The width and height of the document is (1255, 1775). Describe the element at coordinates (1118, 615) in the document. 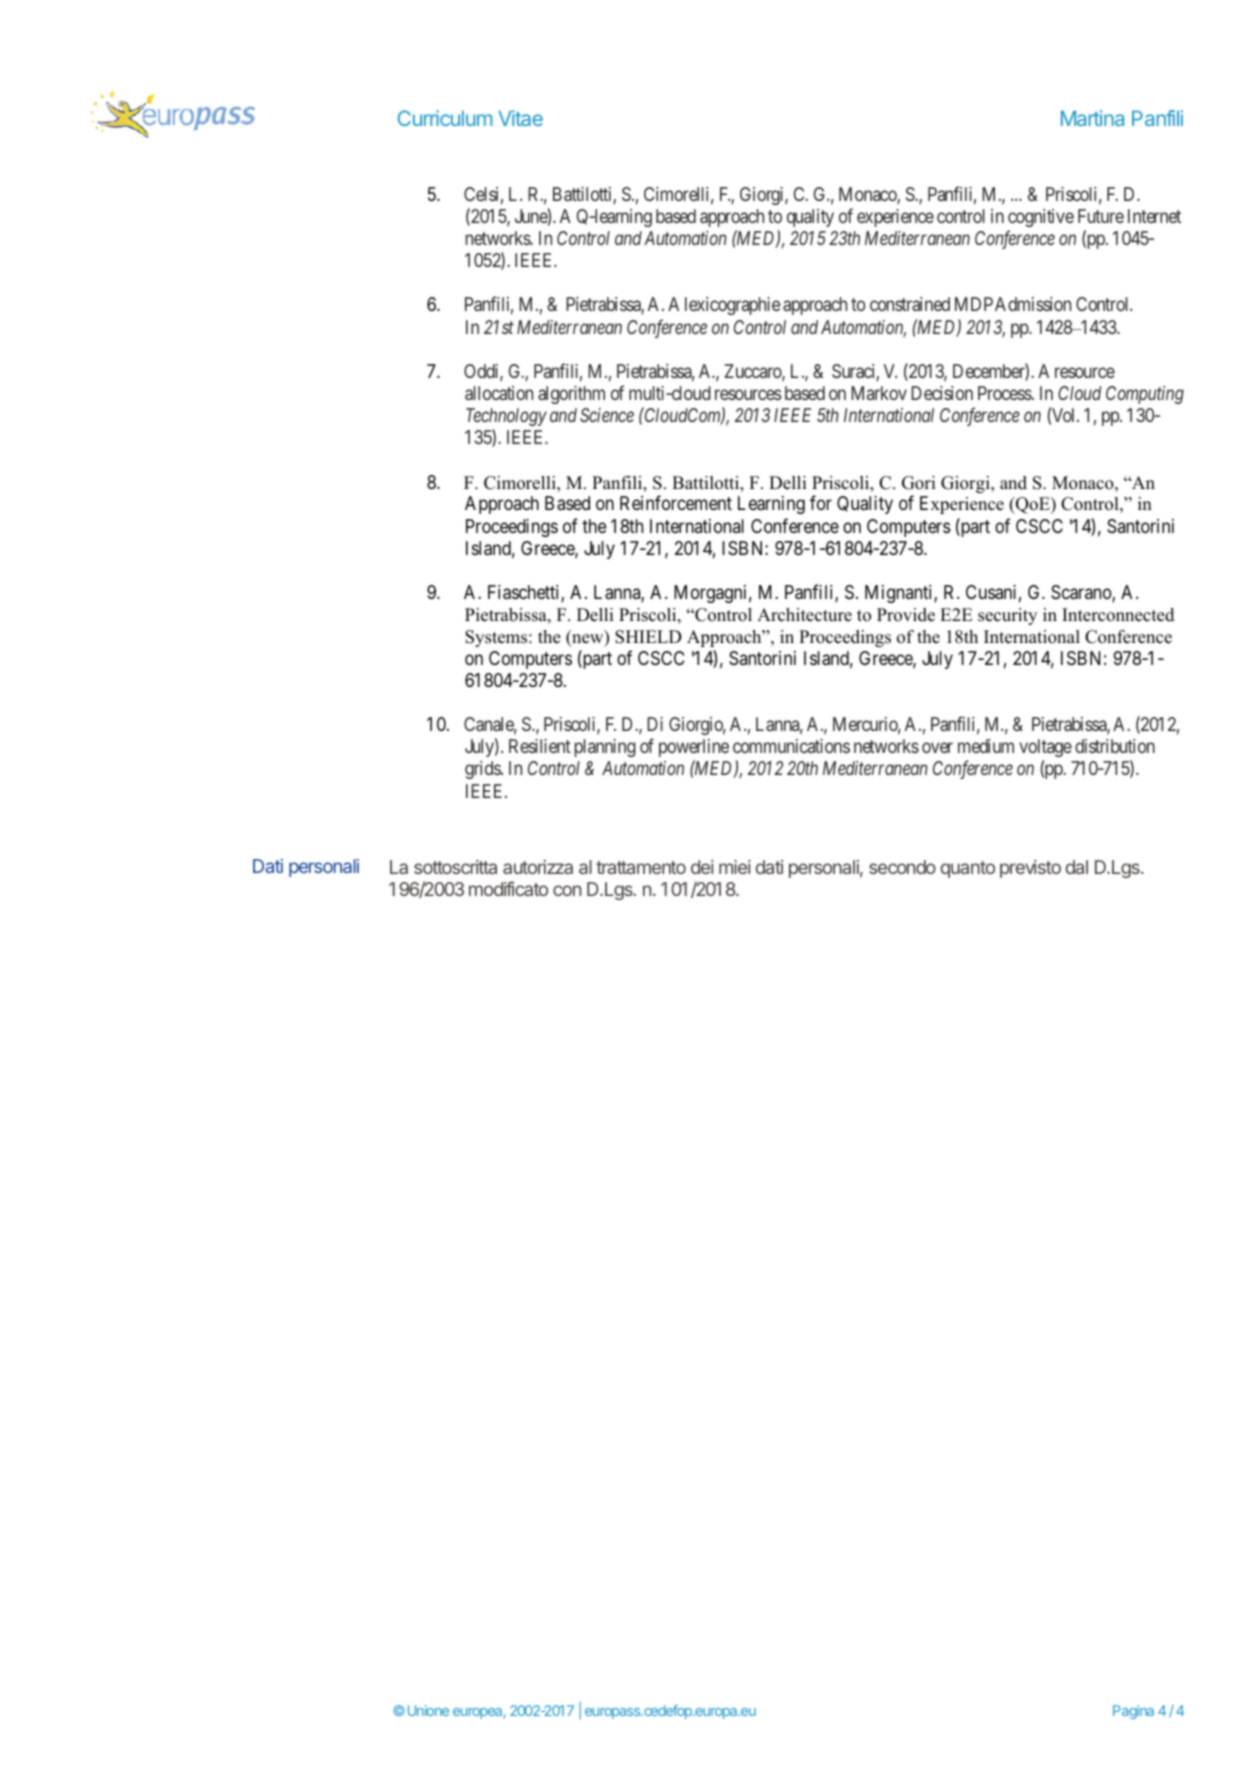

I see `Interconnected` at that location.
